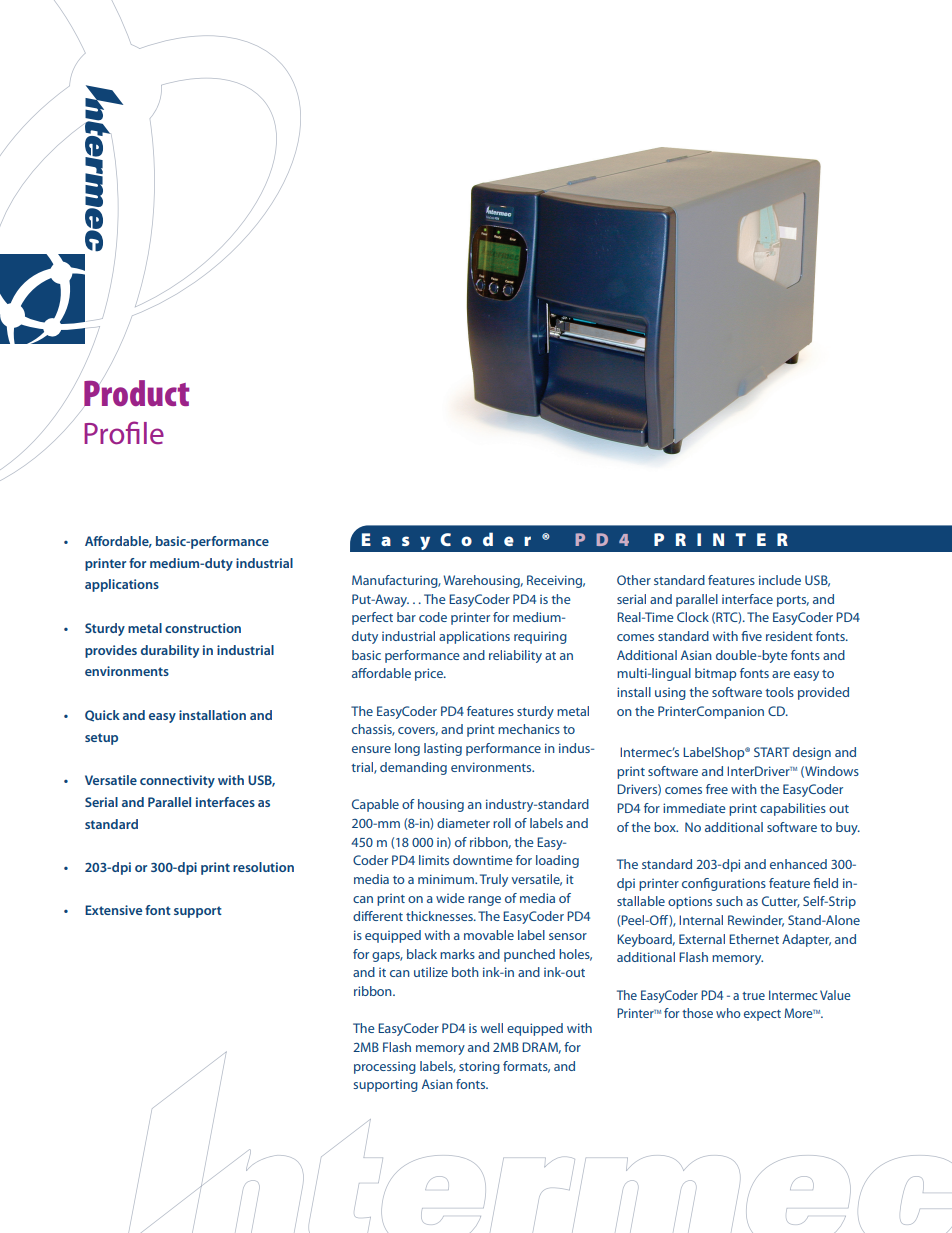 Image resolution: width=952 pixels, height=1233 pixels. Describe the element at coordinates (463, 823) in the page. I see `diameter` at that location.
